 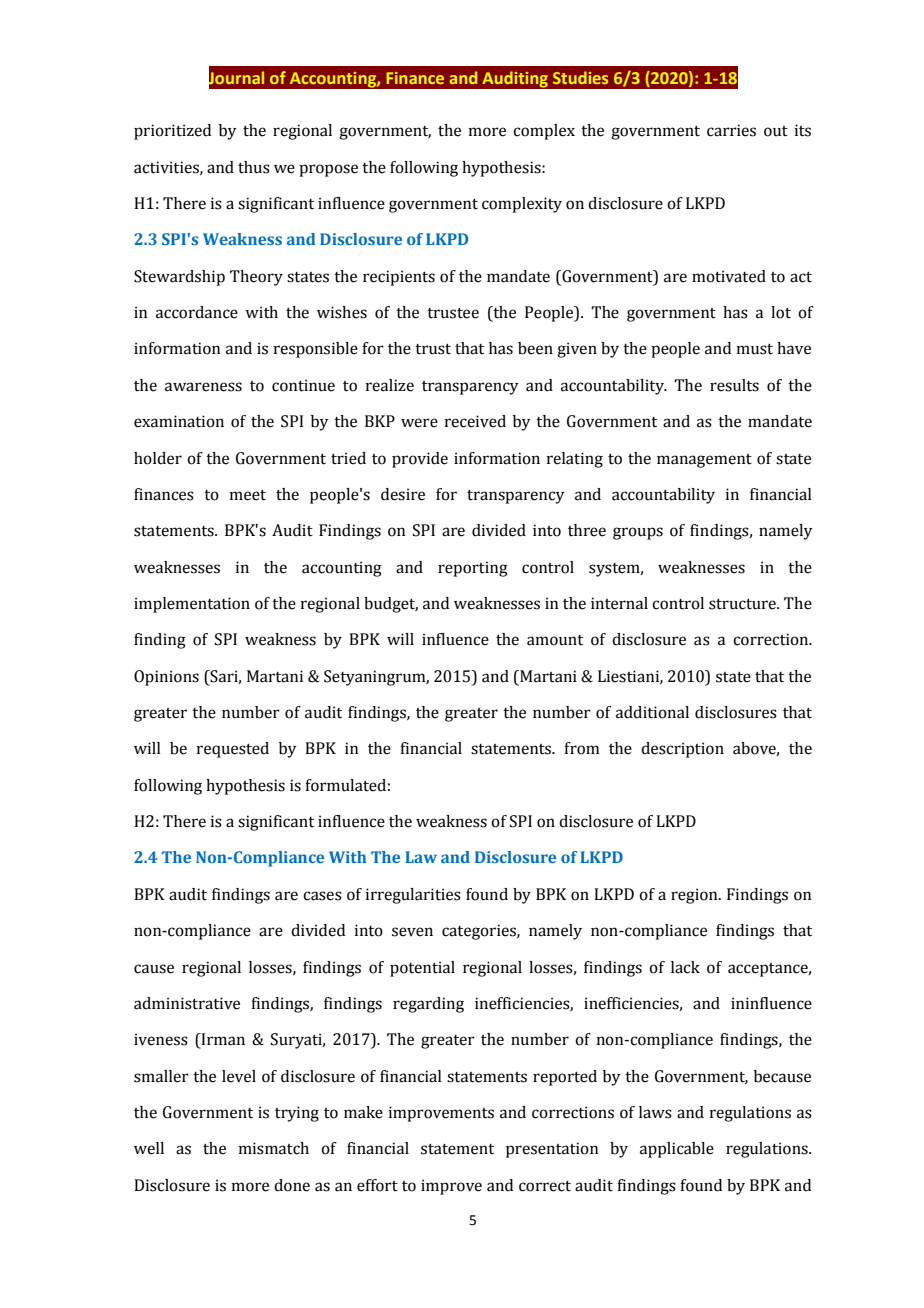 What do you see at coordinates (473, 569) in the image?
I see `reporting` at bounding box center [473, 569].
